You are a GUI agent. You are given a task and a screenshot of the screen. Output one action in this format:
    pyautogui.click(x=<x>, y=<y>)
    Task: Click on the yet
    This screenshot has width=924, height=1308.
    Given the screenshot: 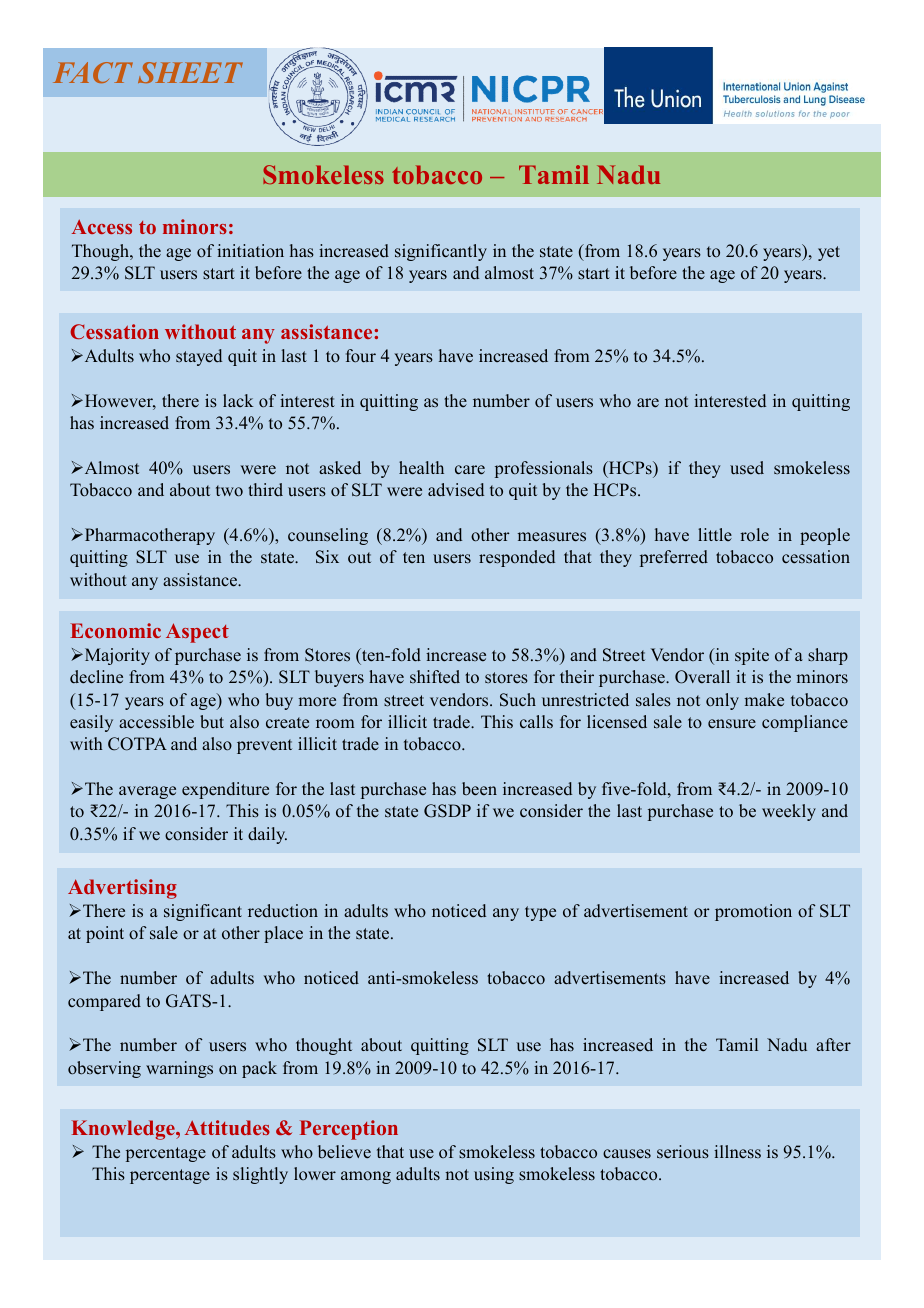 What is the action you would take?
    pyautogui.click(x=829, y=253)
